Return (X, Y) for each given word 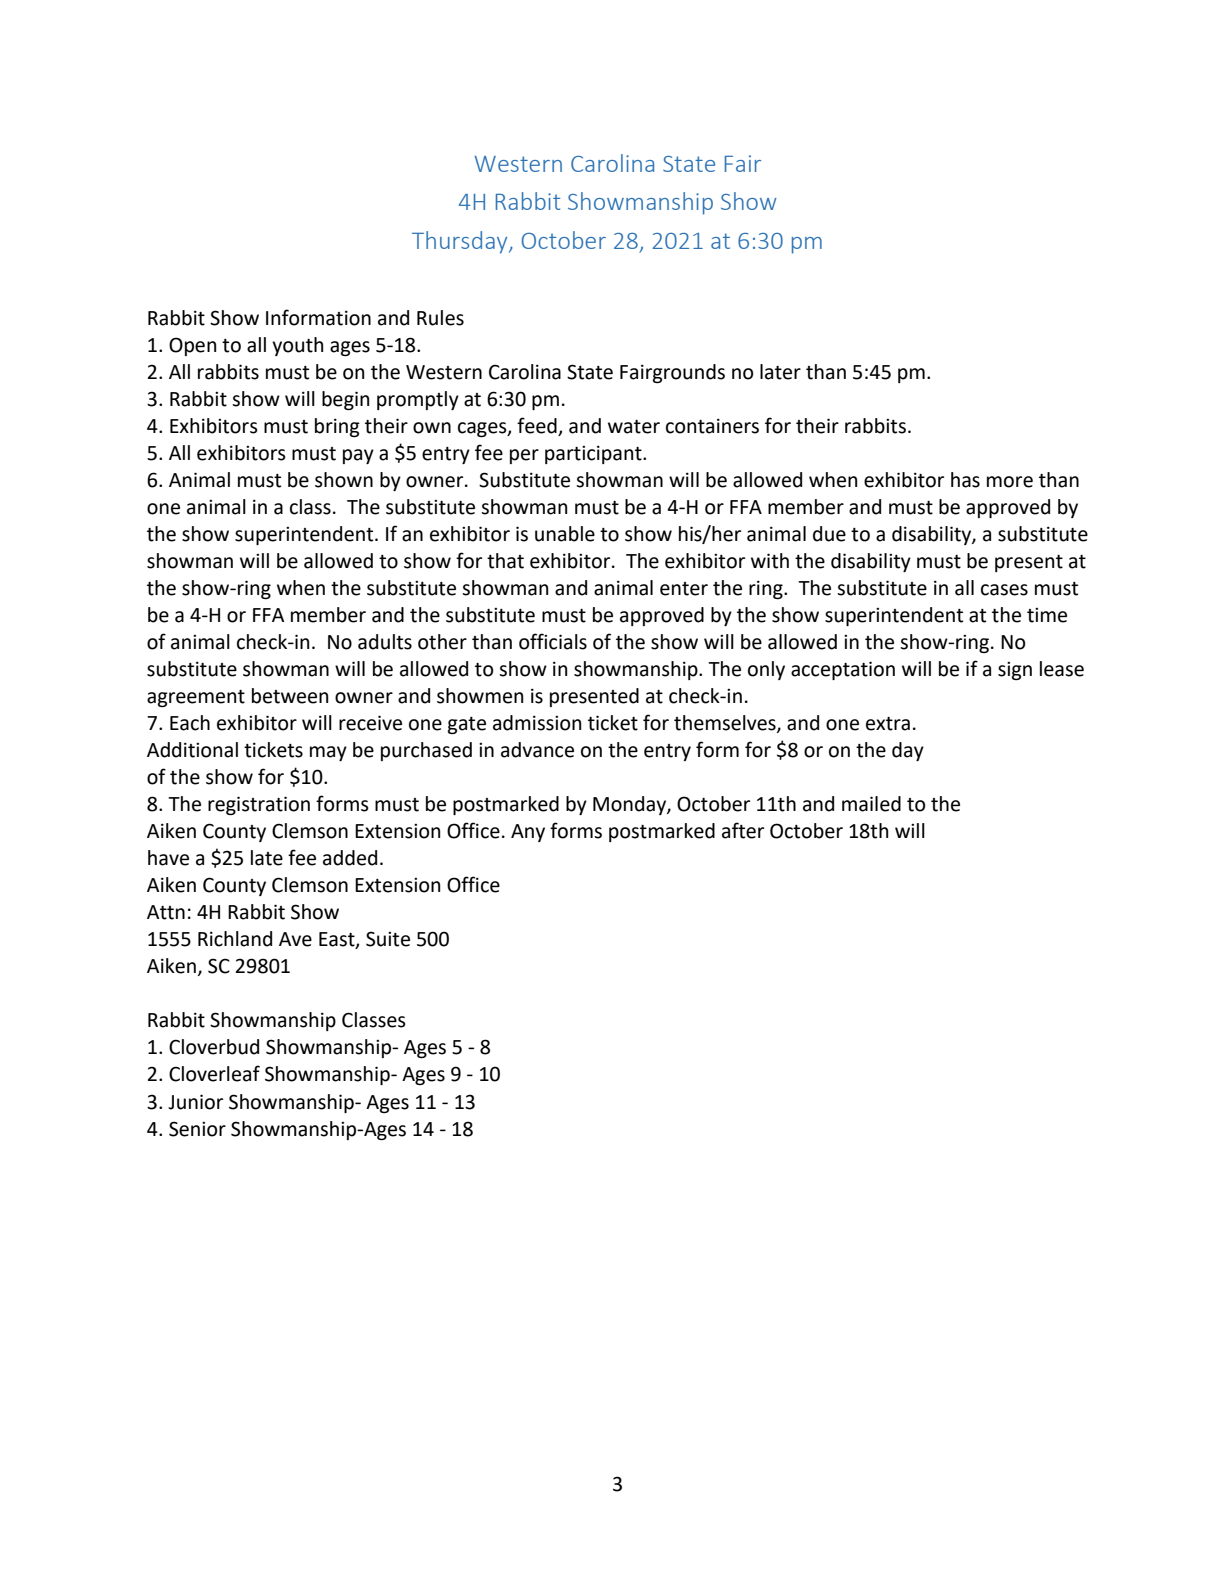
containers (712, 426)
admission (537, 723)
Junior (195, 1102)
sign (1015, 671)
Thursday (461, 242)
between (290, 696)
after (743, 830)
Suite (388, 939)
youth (297, 346)
